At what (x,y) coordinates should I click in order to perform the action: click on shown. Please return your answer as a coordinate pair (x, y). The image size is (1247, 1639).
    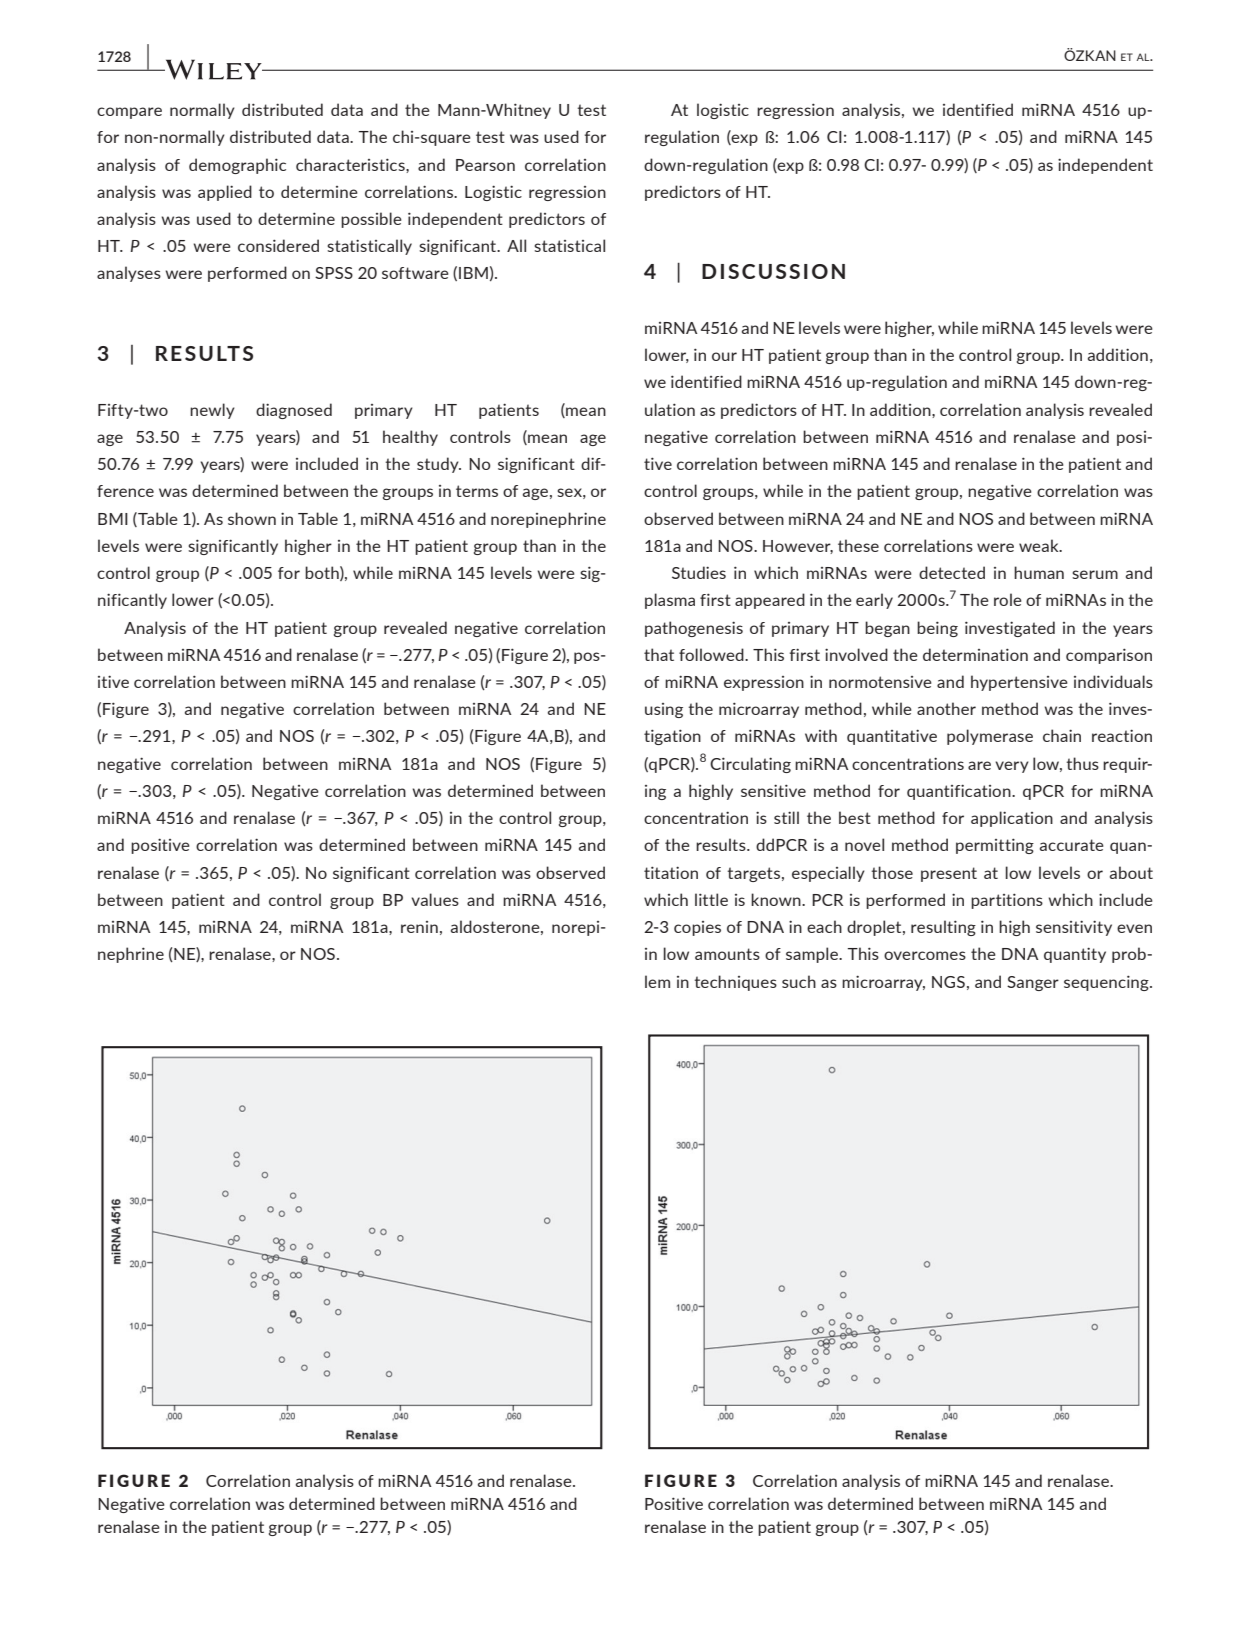
    Looking at the image, I should click on (252, 518).
